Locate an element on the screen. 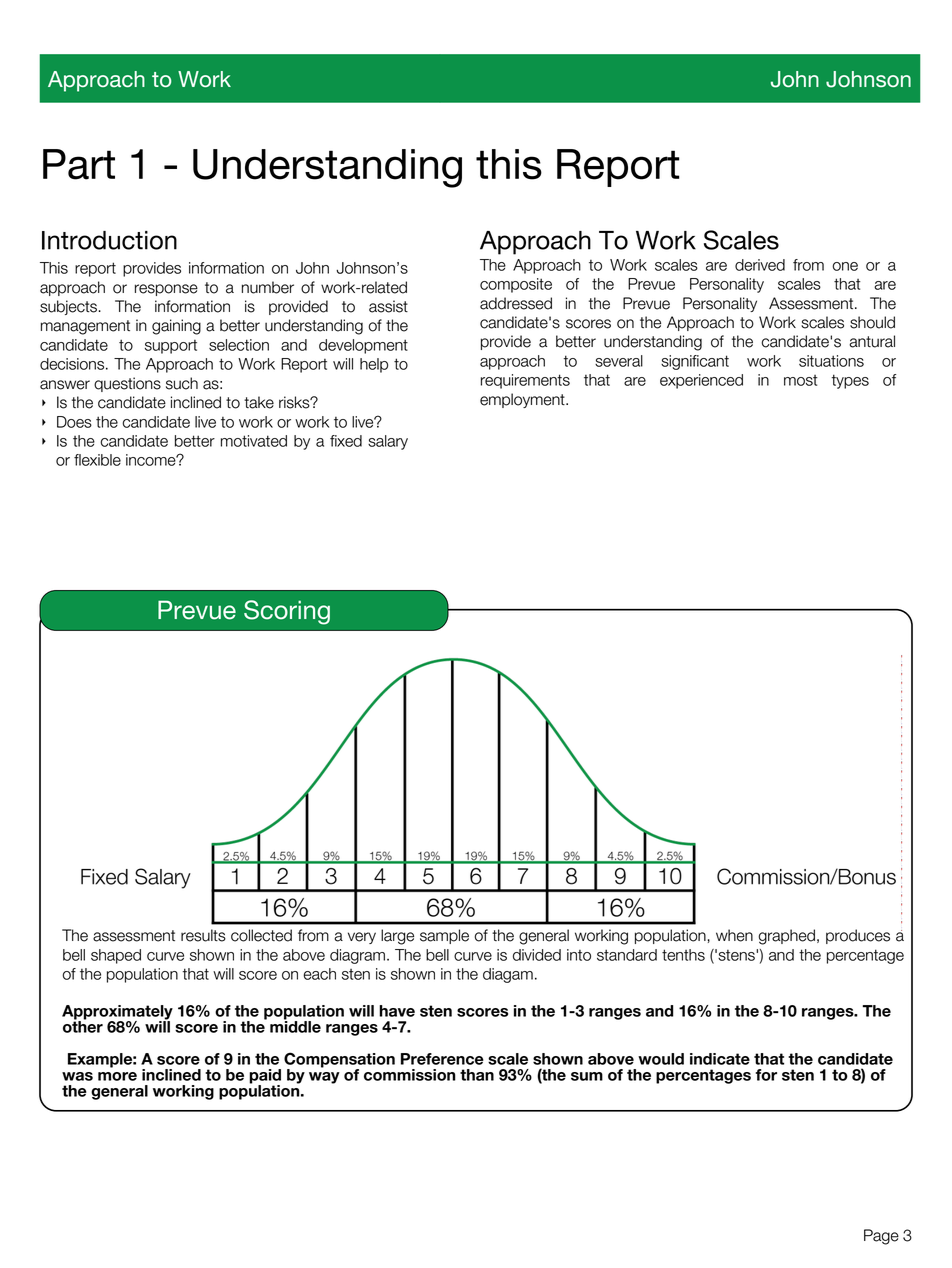 Image resolution: width=952 pixels, height=1268 pixels. composite is located at coordinates (516, 285).
